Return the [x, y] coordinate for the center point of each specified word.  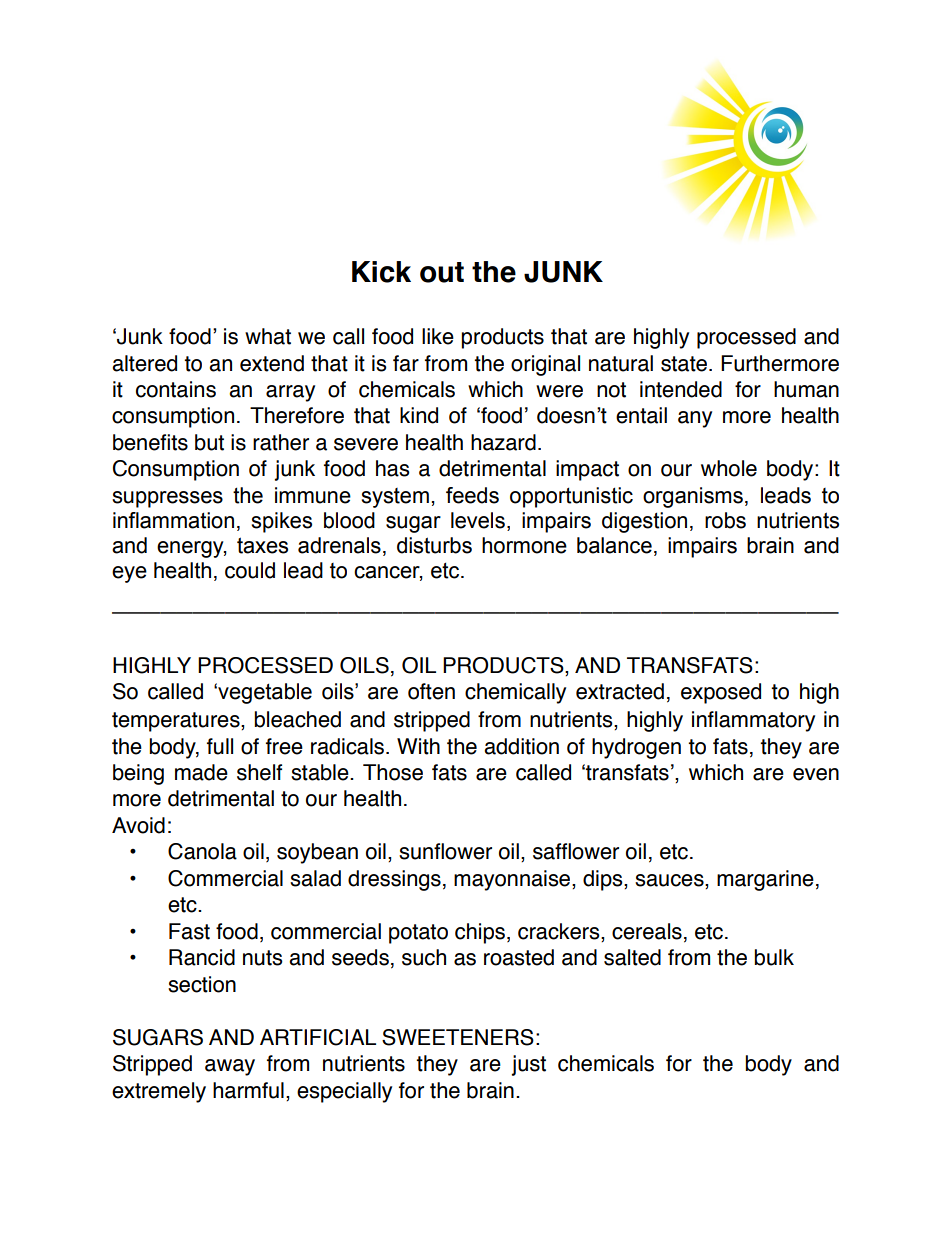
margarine [765, 880]
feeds [472, 495]
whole [729, 468]
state [684, 364]
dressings [394, 880]
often [431, 691]
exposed [721, 693]
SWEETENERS [458, 1037]
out [442, 272]
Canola [202, 851]
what [268, 336]
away [230, 1067]
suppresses [167, 499]
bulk [774, 957]
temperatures [177, 722]
